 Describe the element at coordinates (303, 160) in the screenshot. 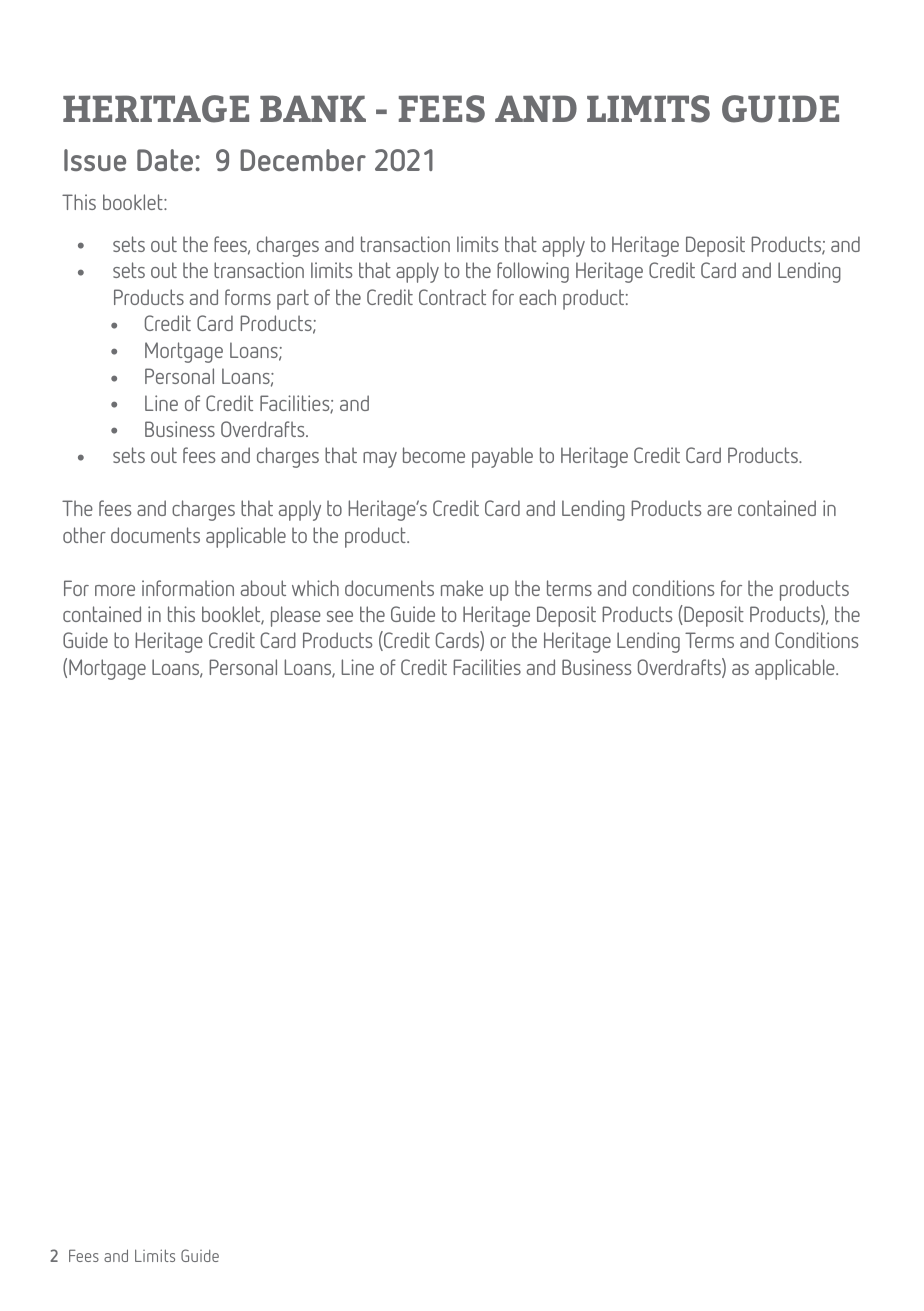

I see `December` at that location.
